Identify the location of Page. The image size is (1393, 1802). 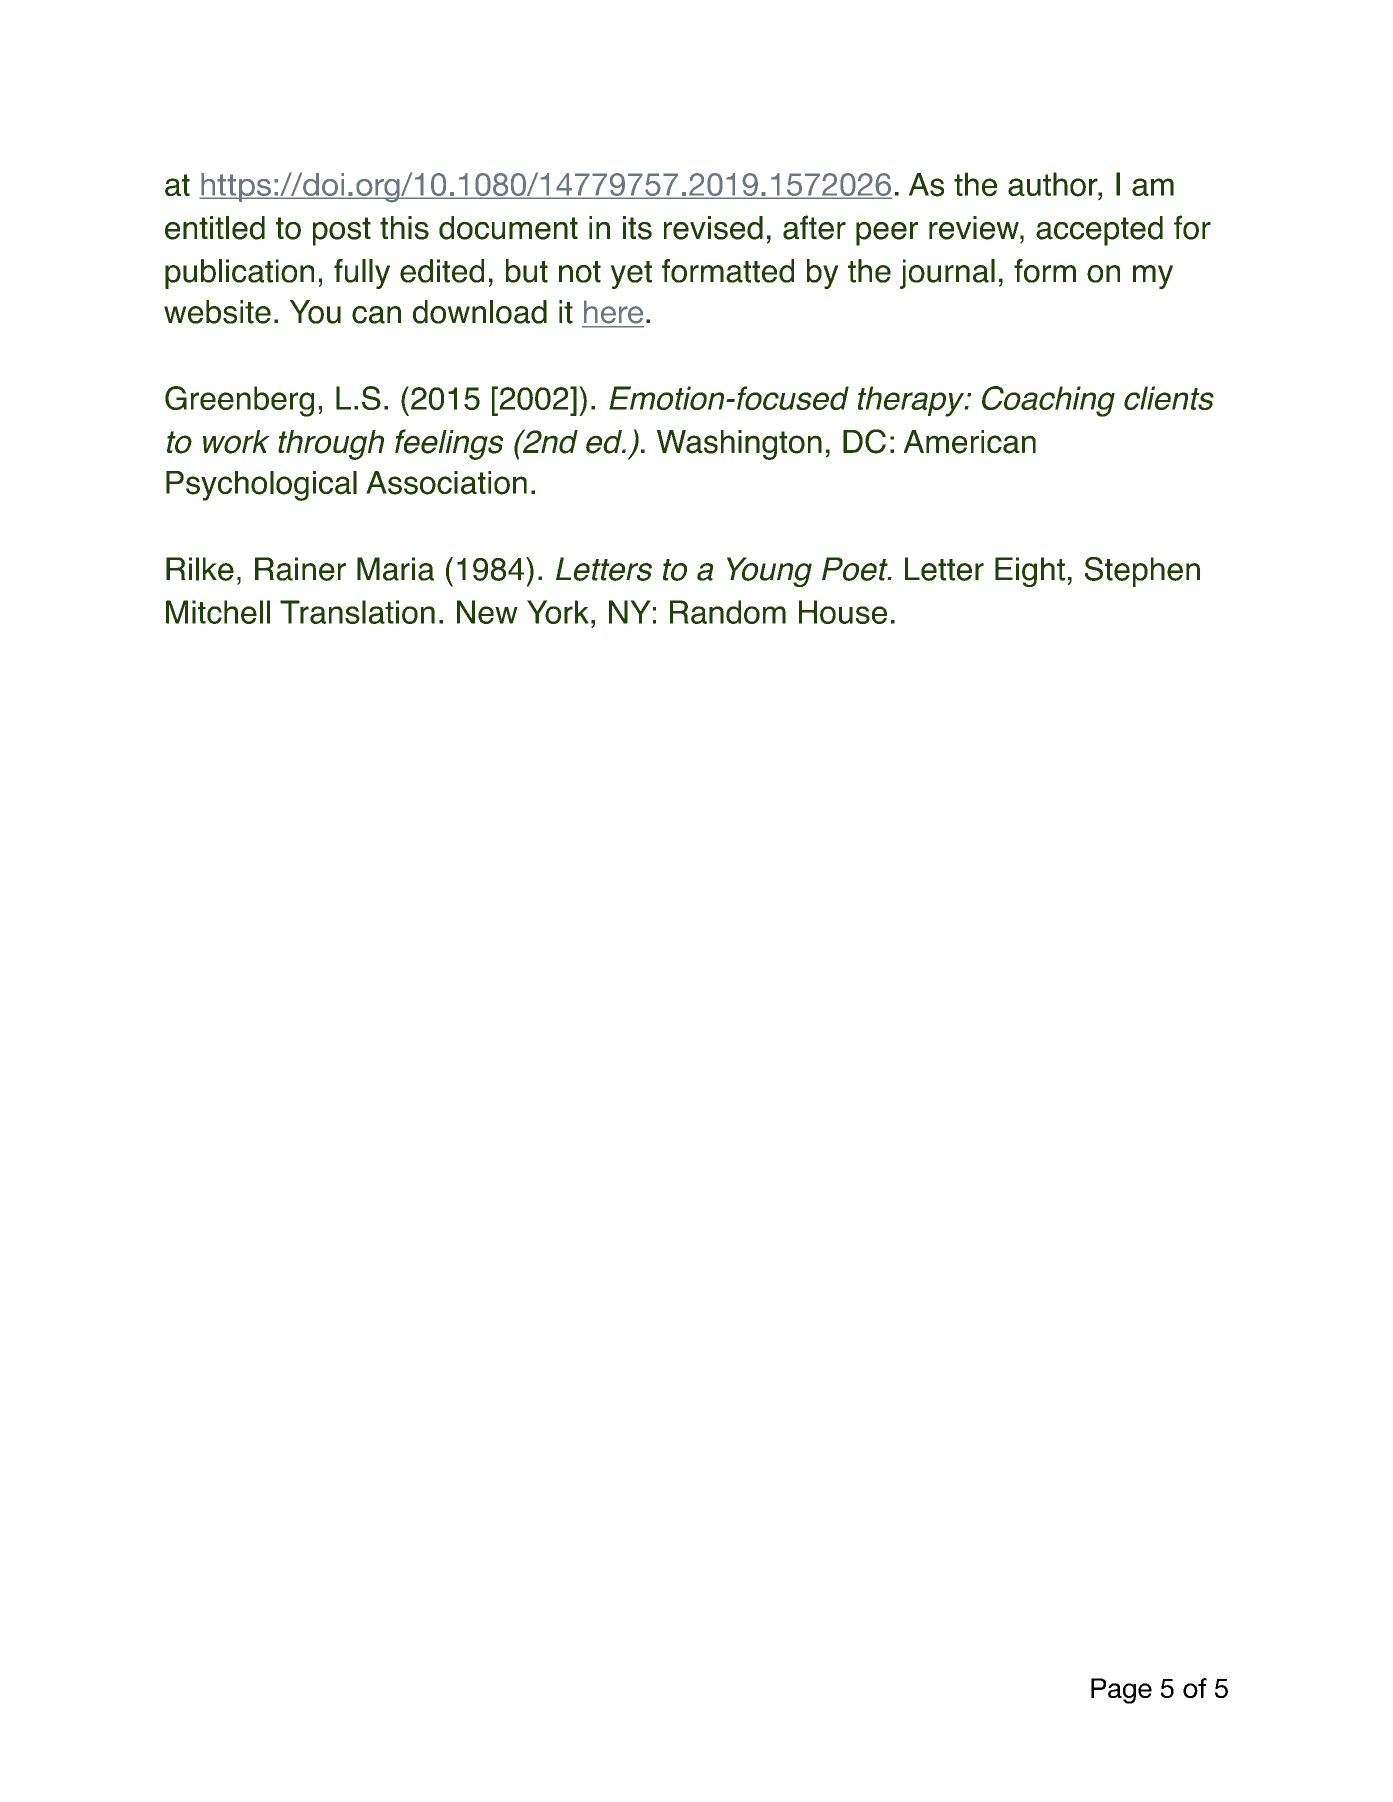
(1121, 1691).
